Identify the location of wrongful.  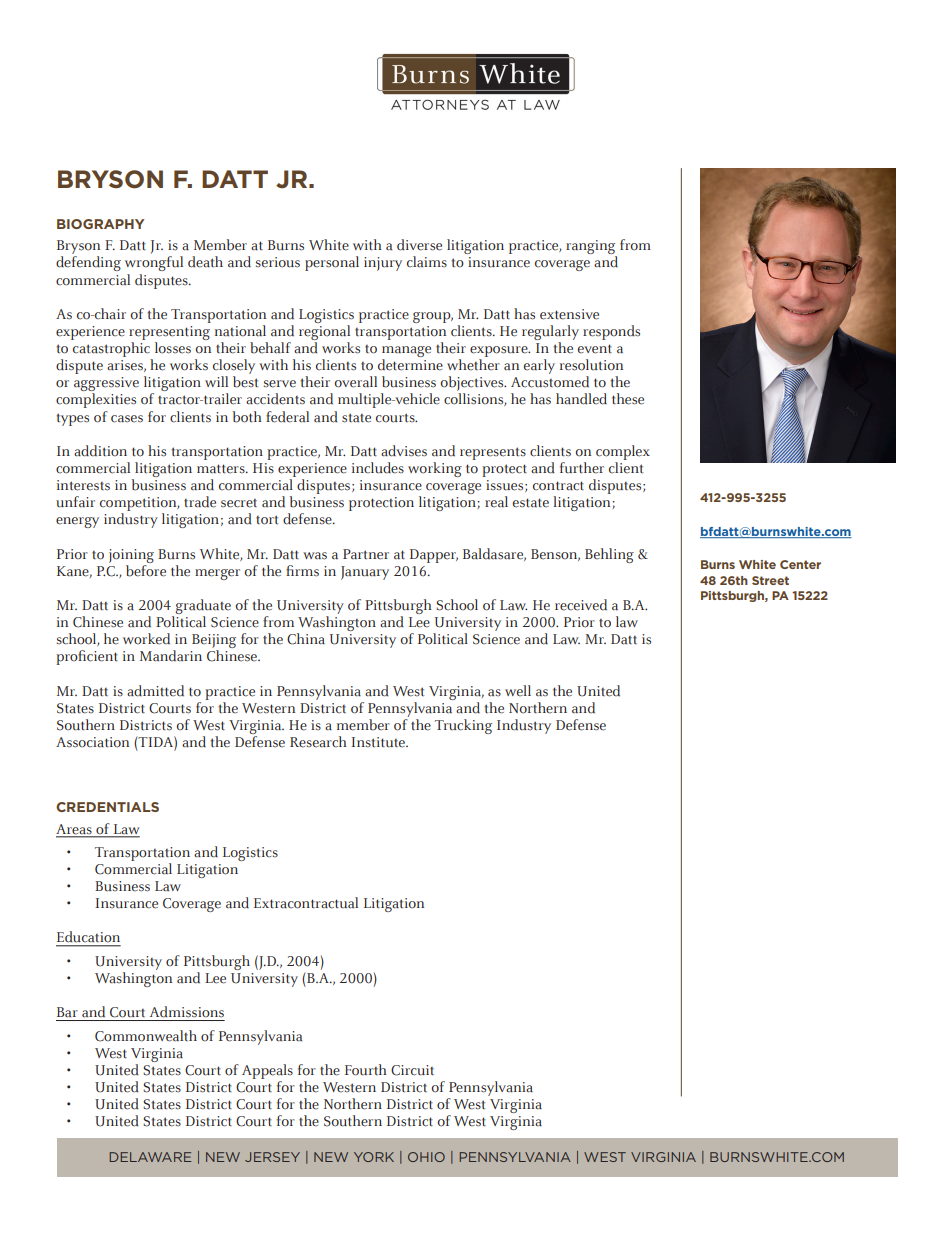
(154, 263).
